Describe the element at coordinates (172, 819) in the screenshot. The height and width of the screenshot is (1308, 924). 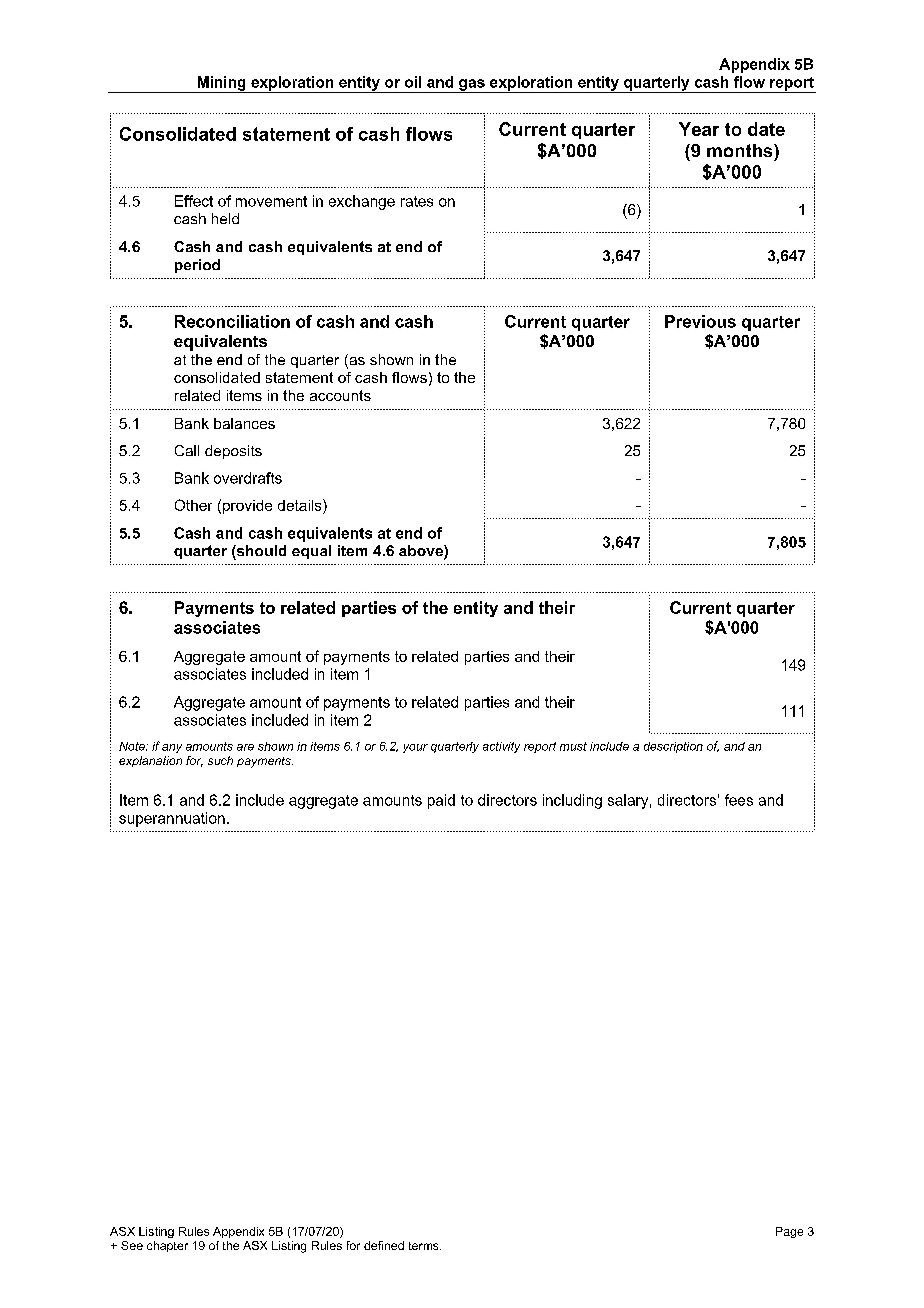
I see `superannuation` at that location.
